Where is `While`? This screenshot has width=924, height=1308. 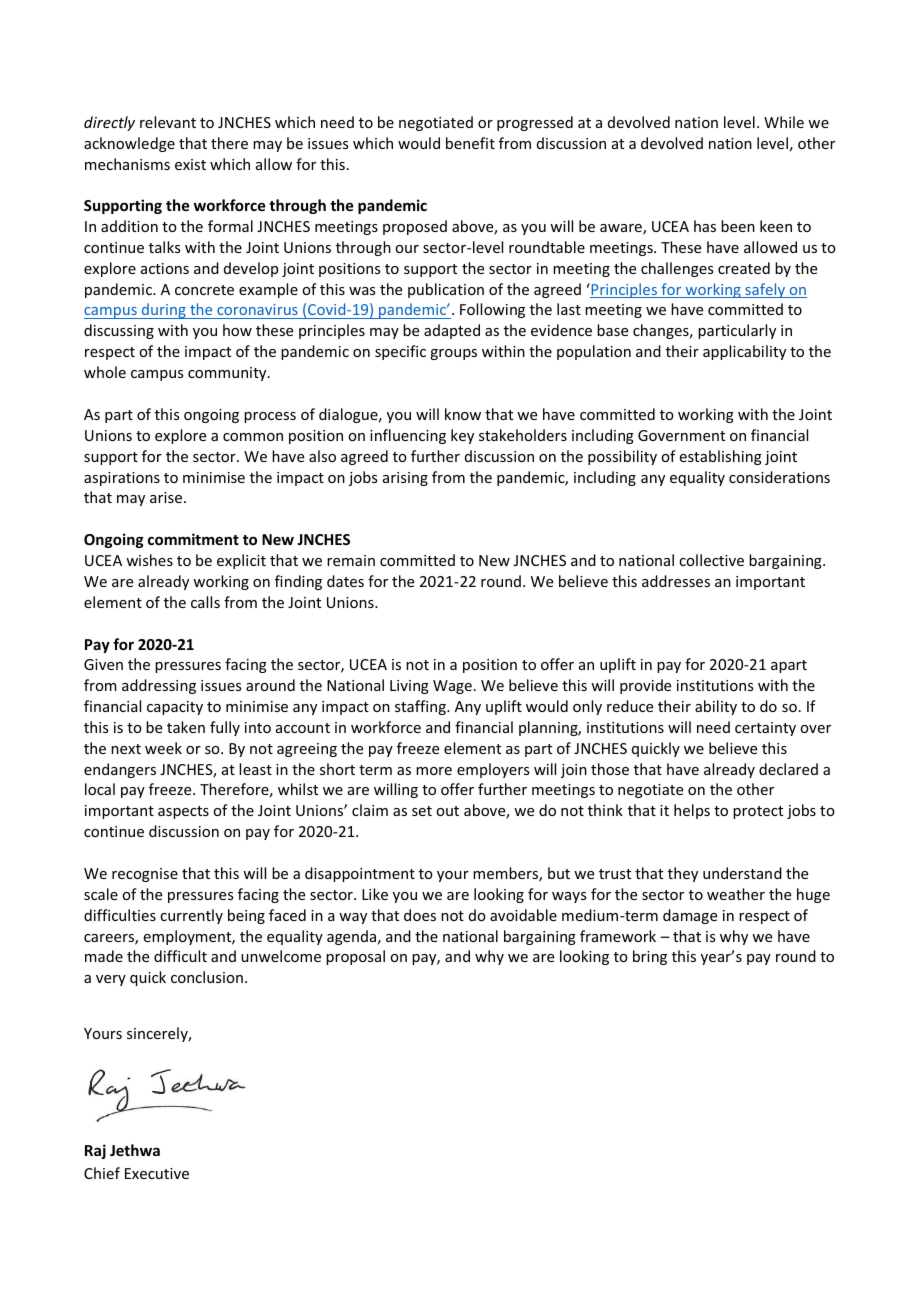 While is located at coordinates (784, 122).
